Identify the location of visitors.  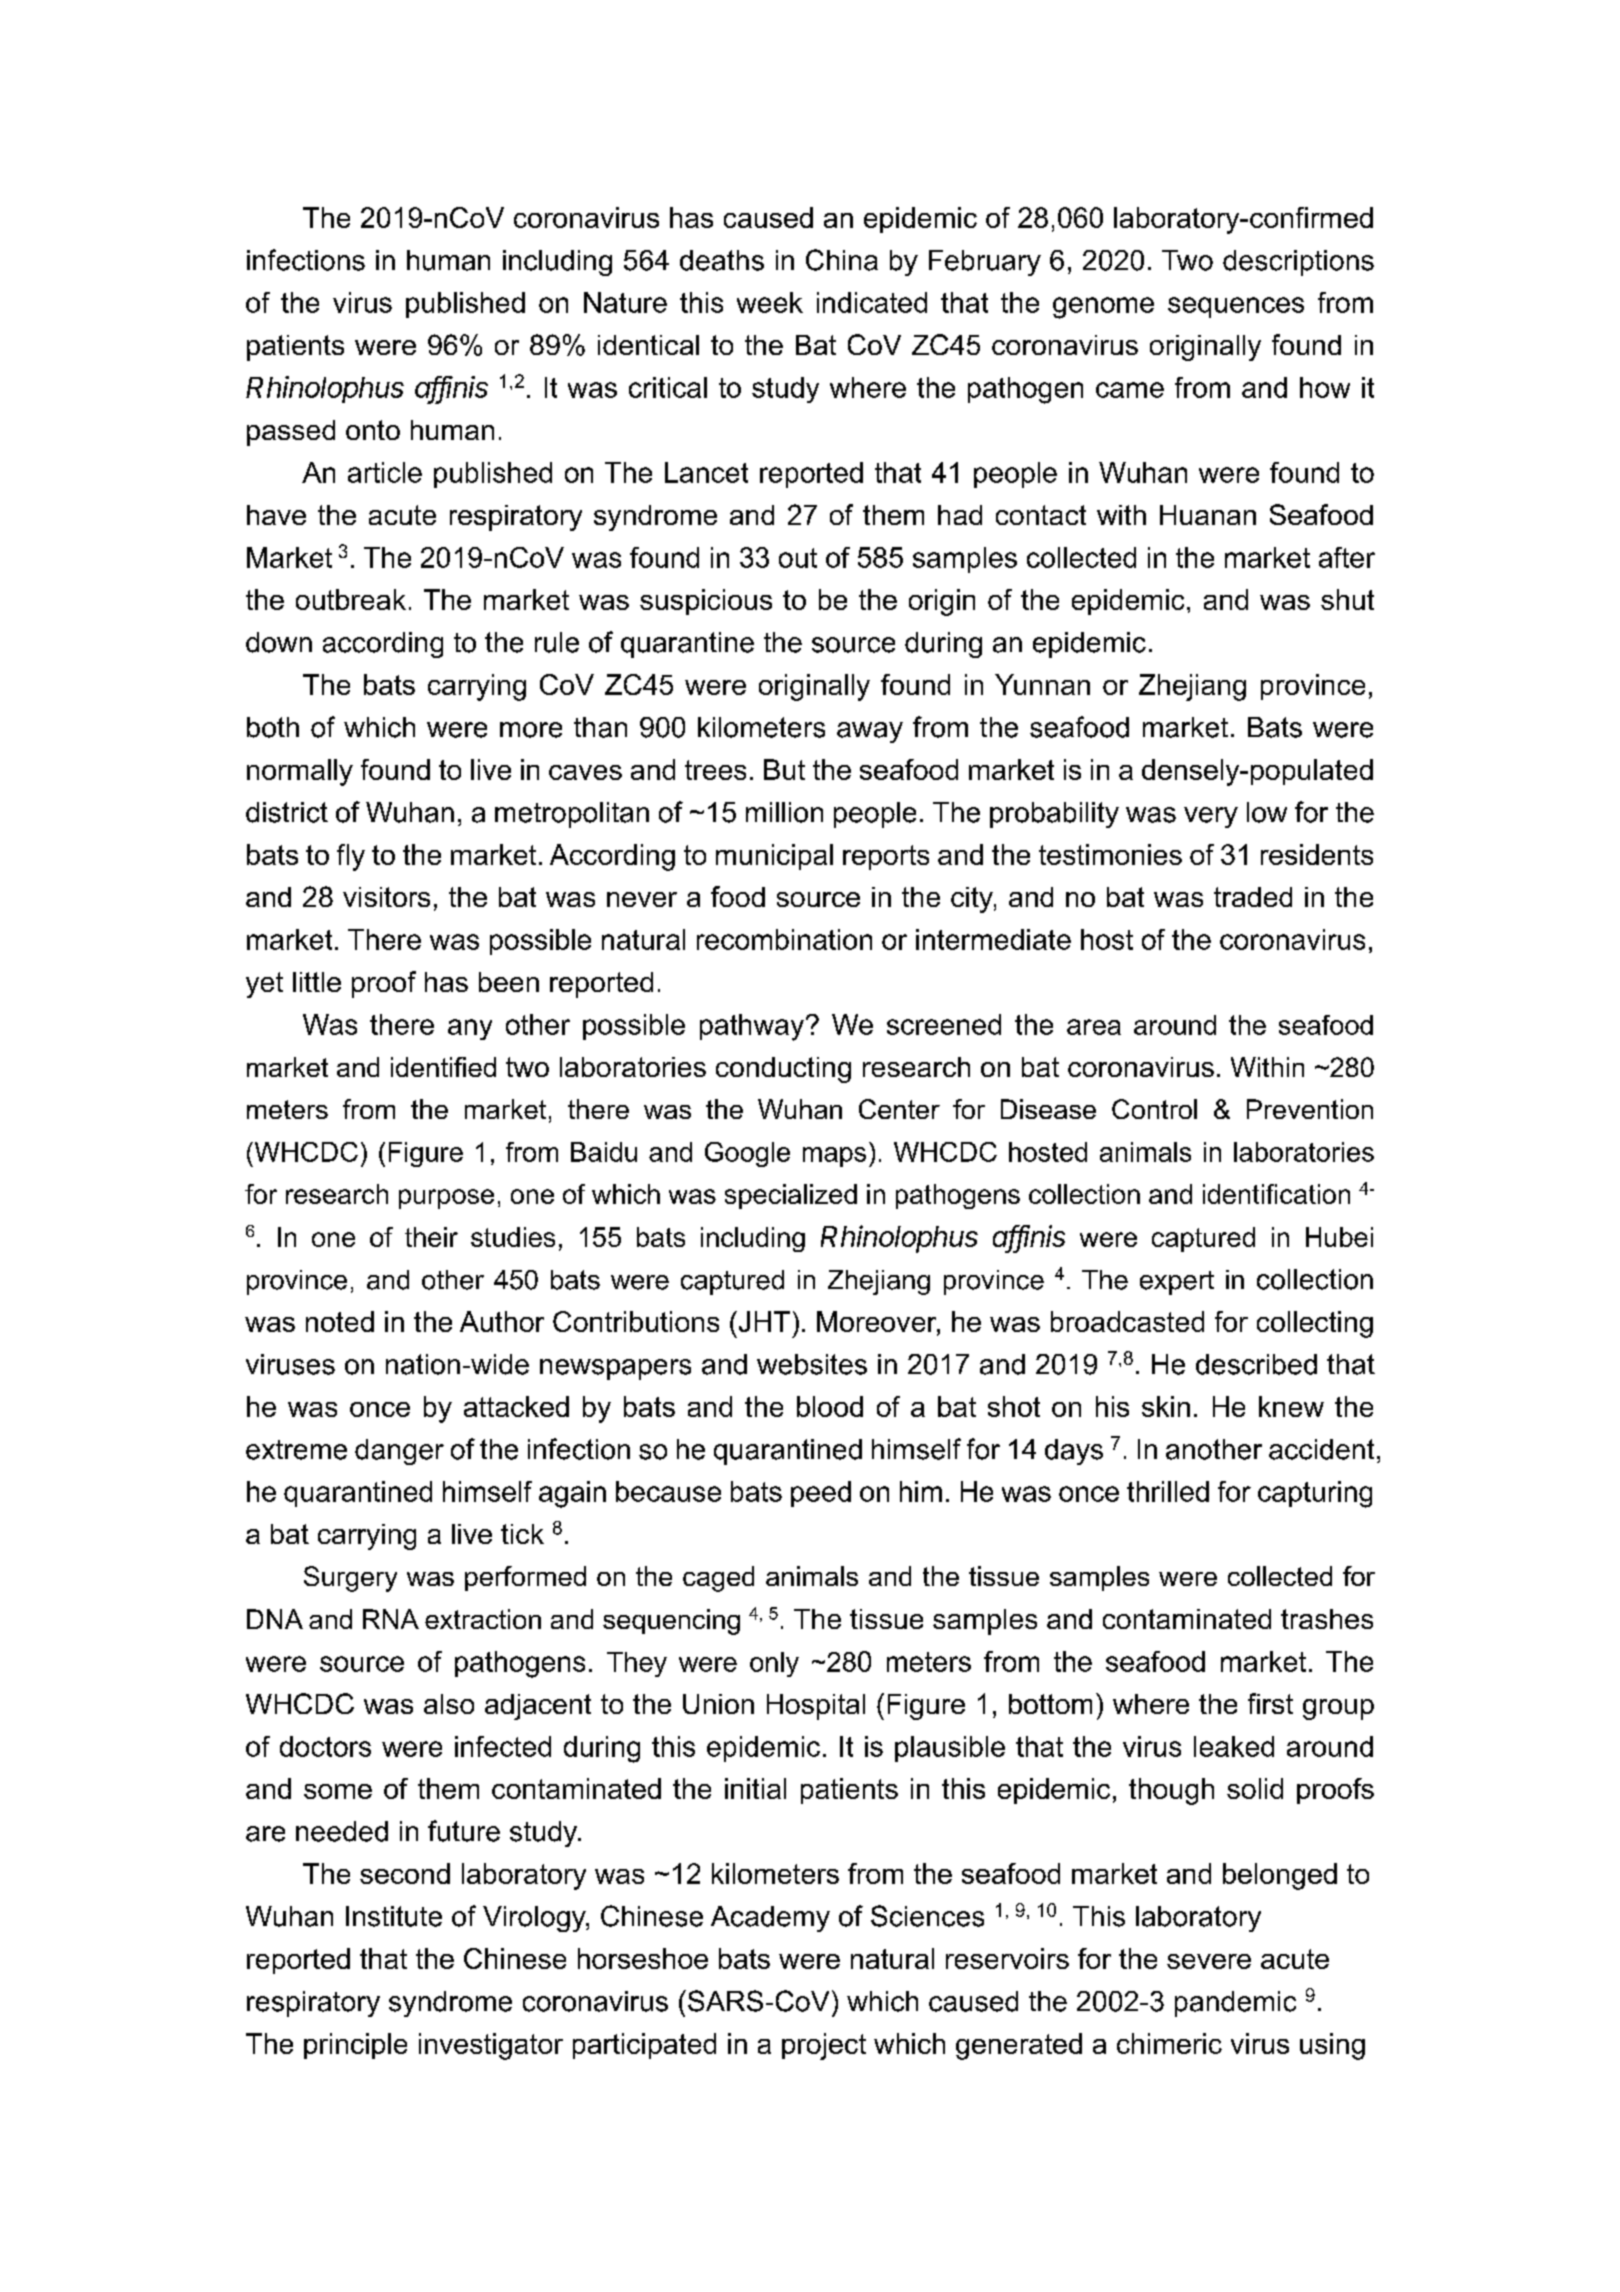
(386, 897).
